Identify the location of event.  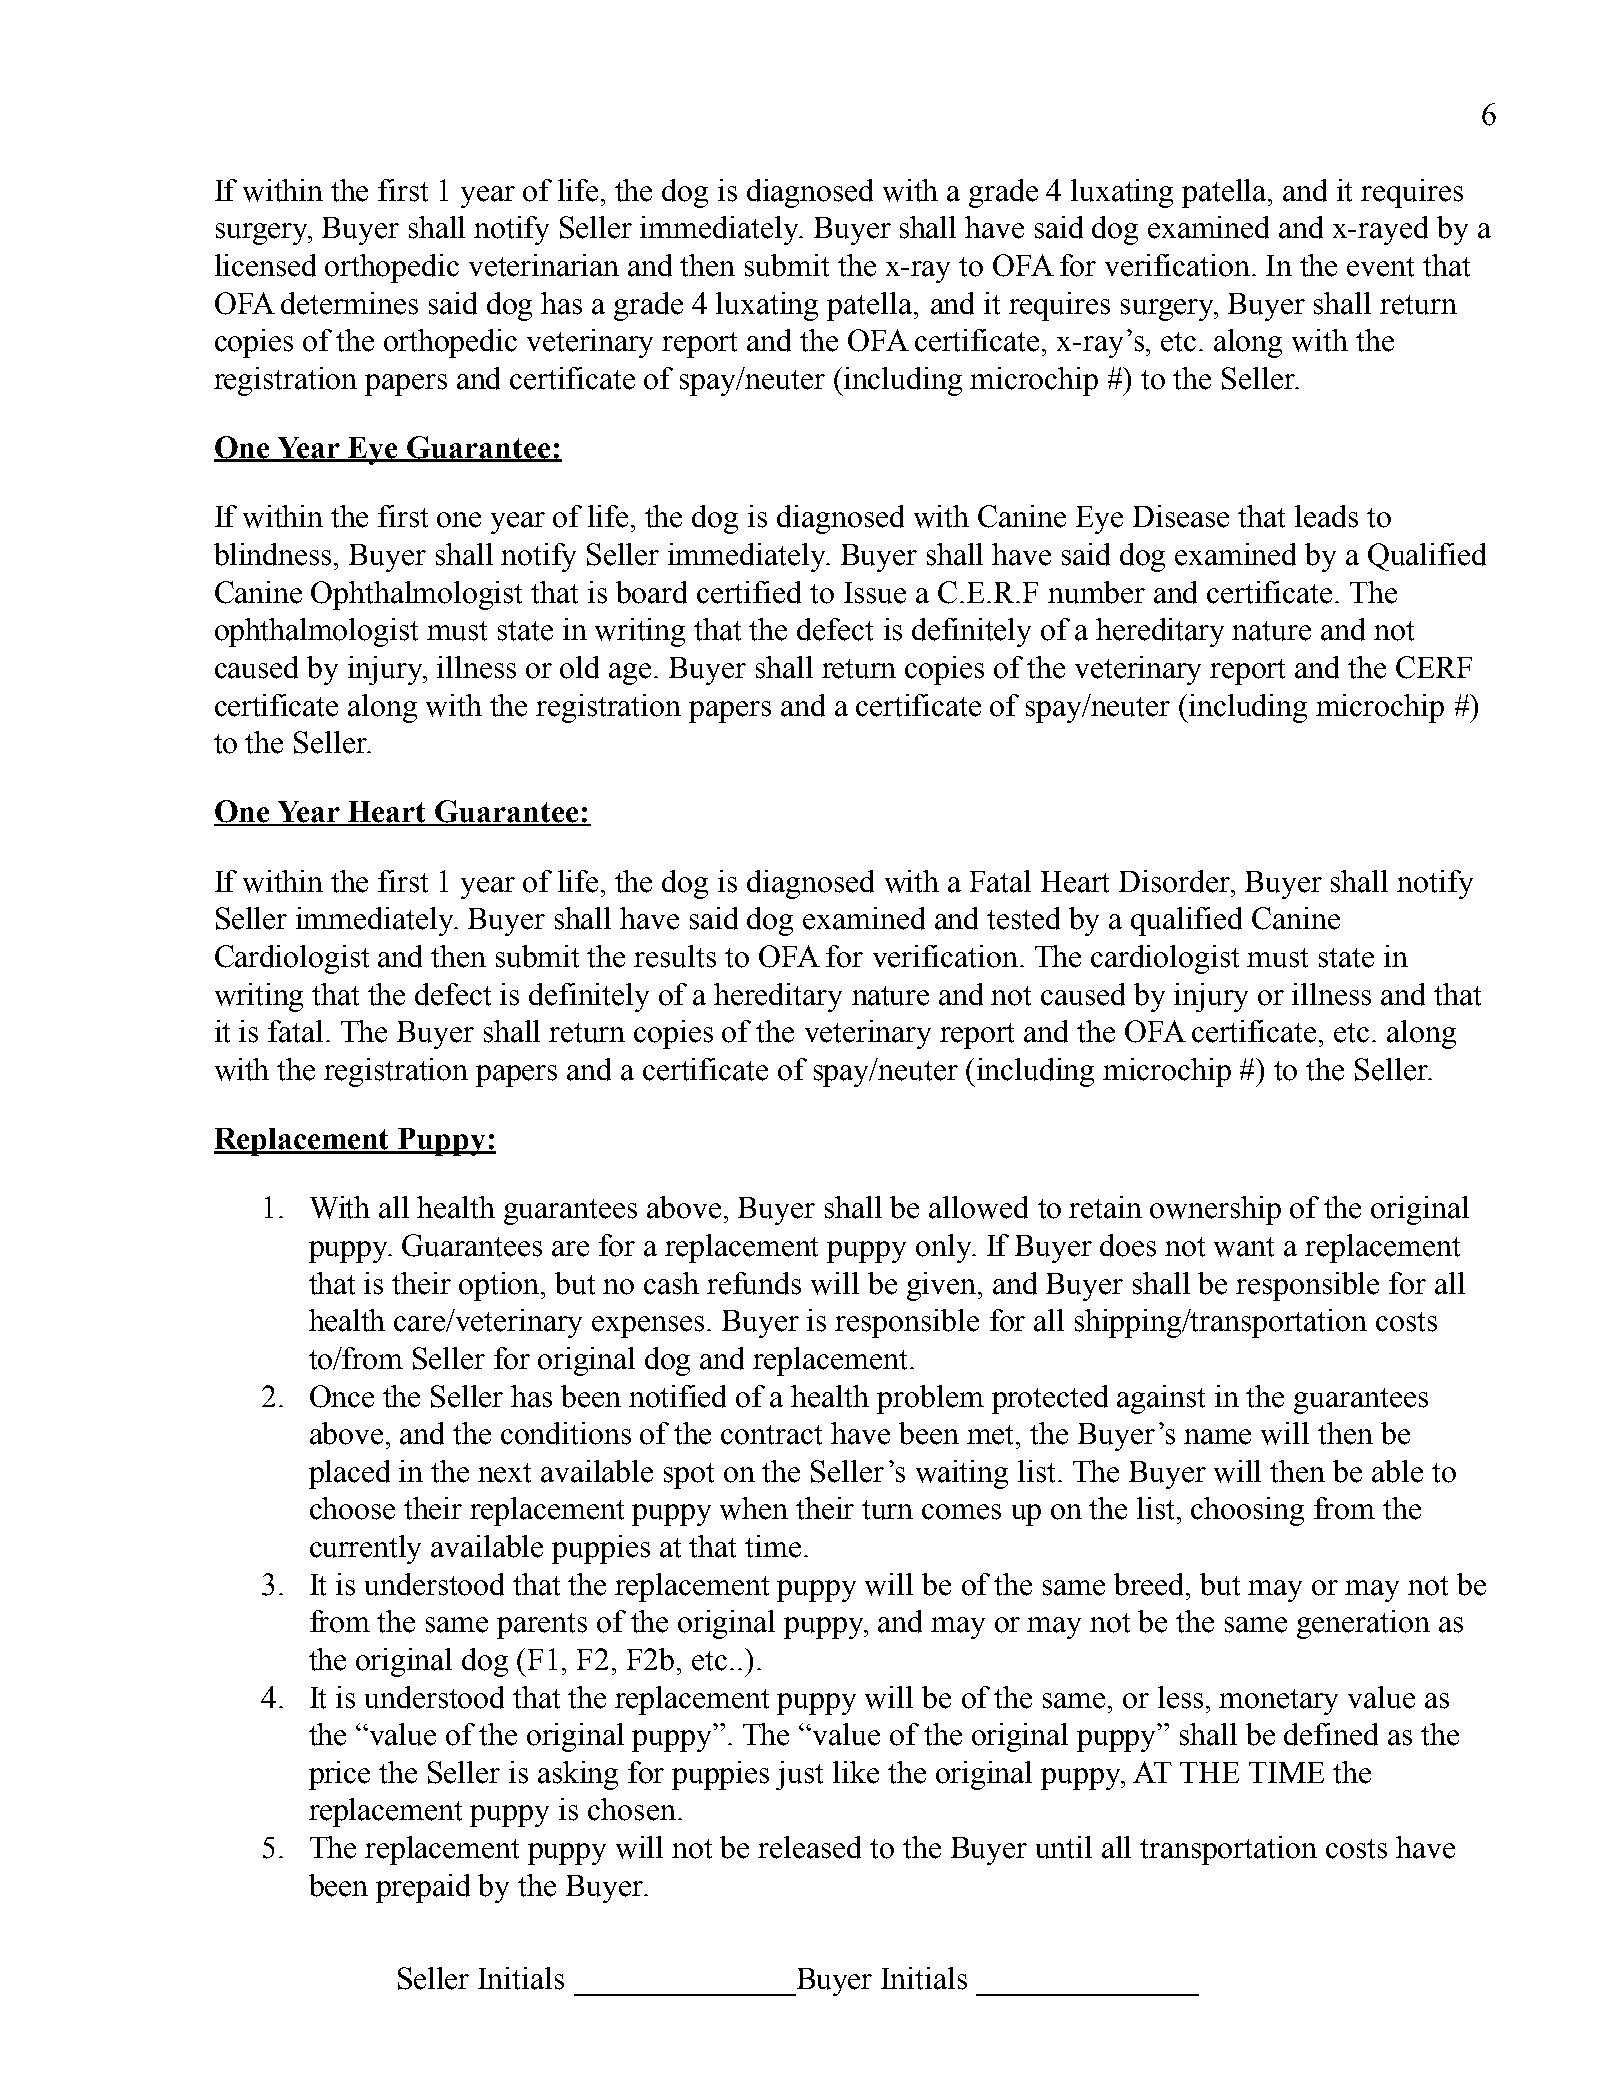
(1380, 267).
